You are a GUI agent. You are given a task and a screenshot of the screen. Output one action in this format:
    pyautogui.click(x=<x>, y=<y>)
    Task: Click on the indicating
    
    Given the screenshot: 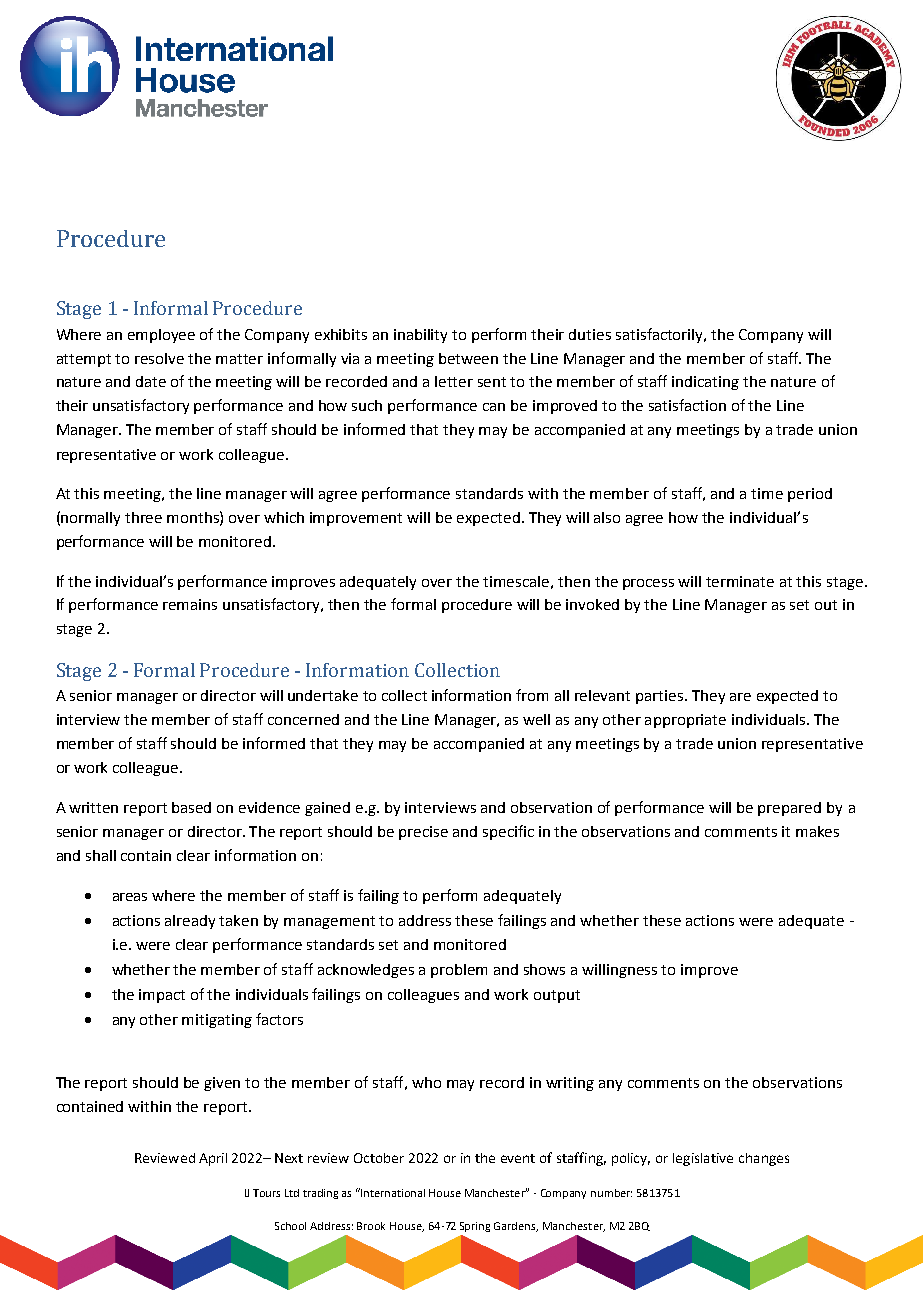 What is the action you would take?
    pyautogui.click(x=705, y=383)
